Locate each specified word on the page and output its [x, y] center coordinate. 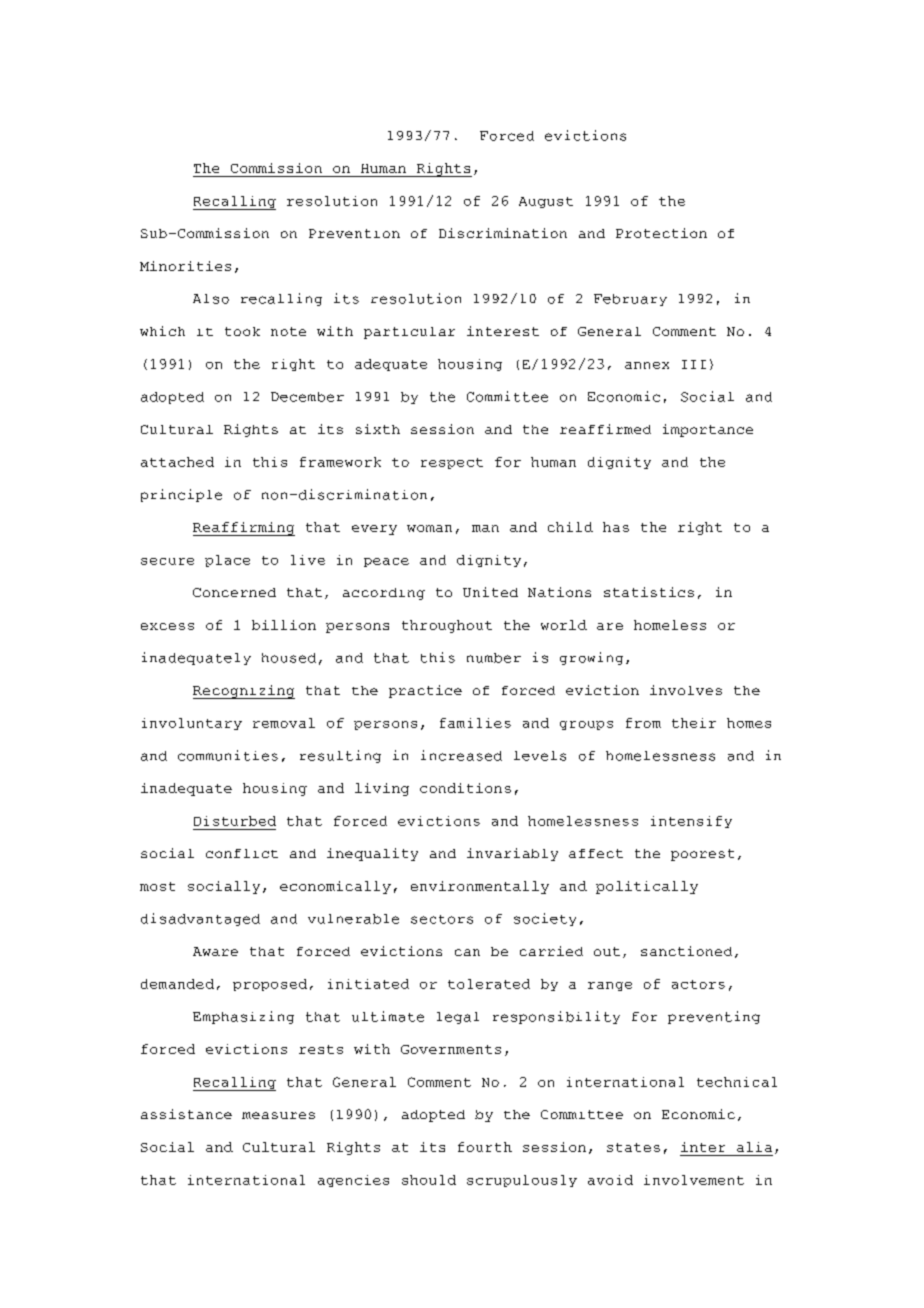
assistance [186, 1114]
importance [708, 430]
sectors [442, 919]
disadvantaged [200, 919]
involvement [694, 1180]
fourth [485, 1147]
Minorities [185, 266]
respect [452, 463]
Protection [661, 233]
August [546, 202]
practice [425, 691]
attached [177, 462]
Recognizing [244, 692]
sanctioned [686, 951]
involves [686, 690]
